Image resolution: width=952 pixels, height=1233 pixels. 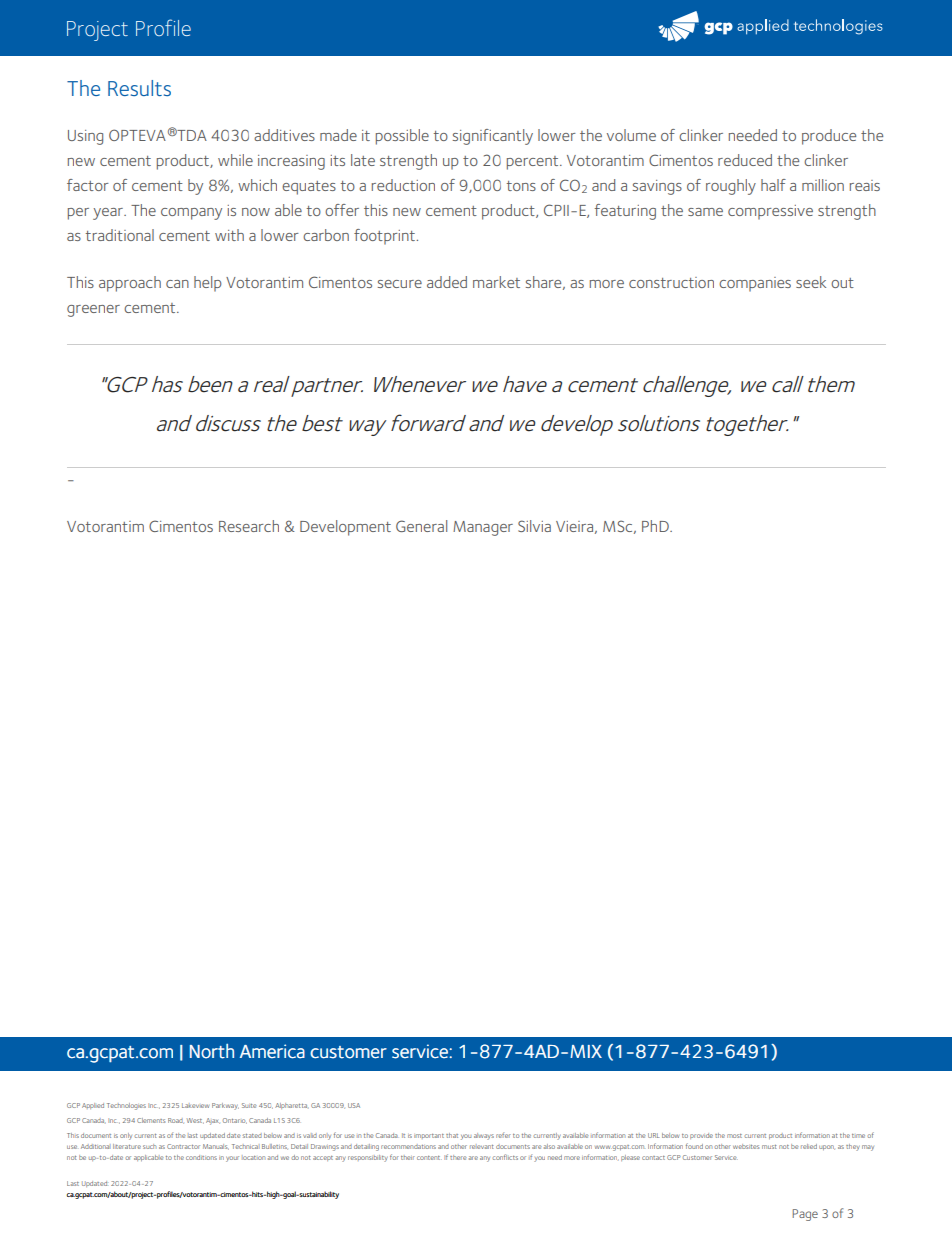 I want to click on significantly, so click(x=493, y=137).
